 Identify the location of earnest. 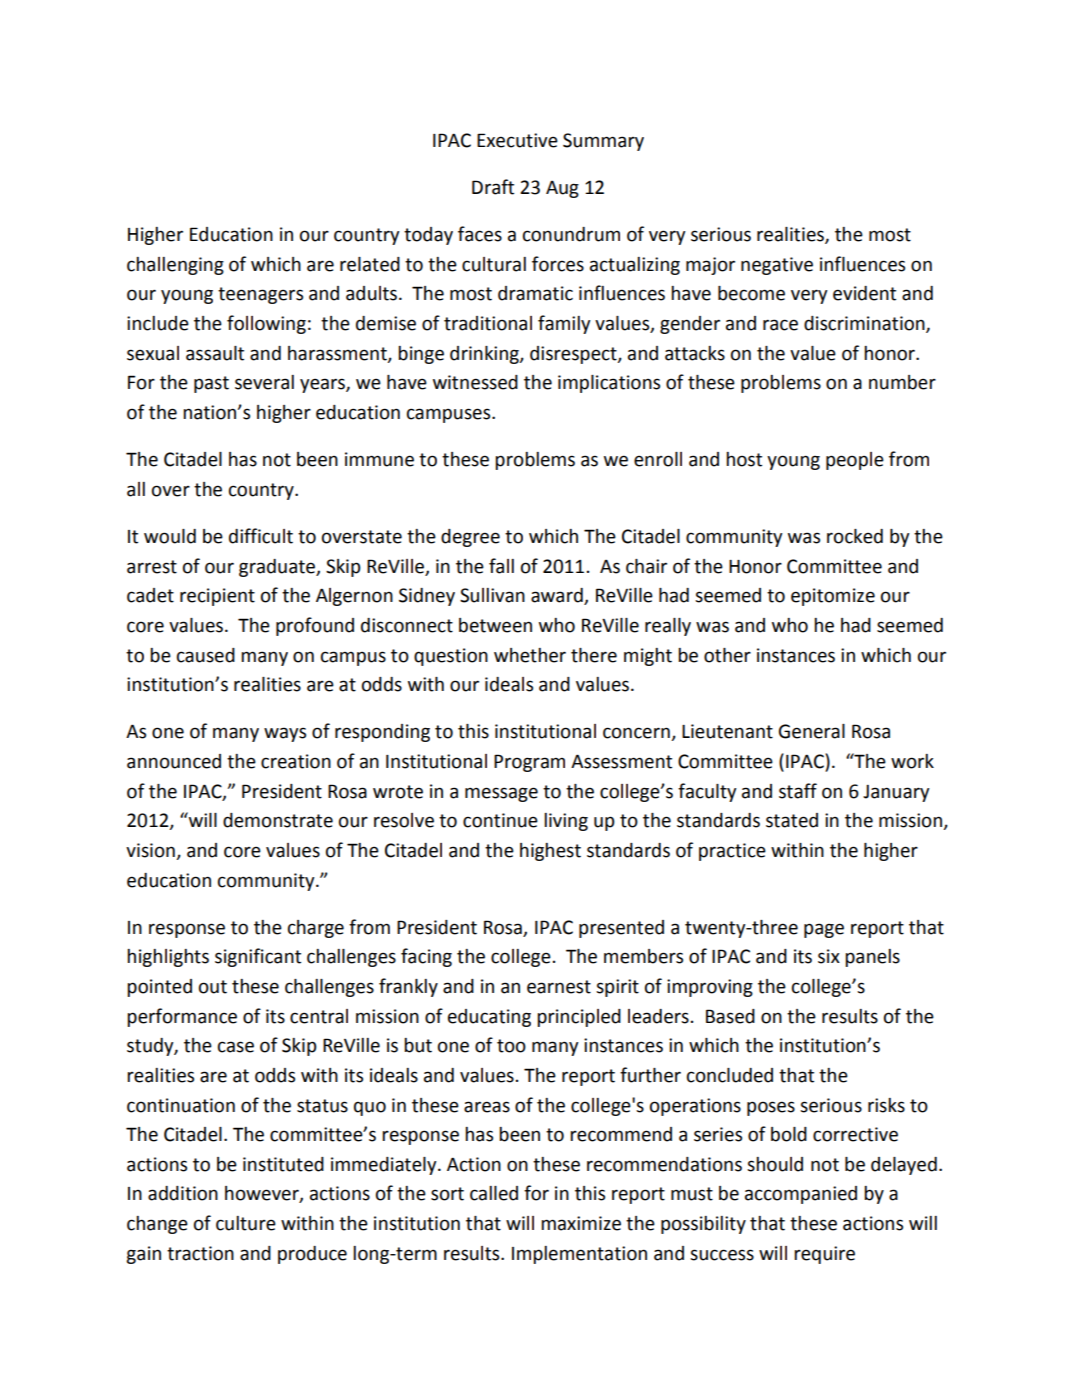
(559, 987).
